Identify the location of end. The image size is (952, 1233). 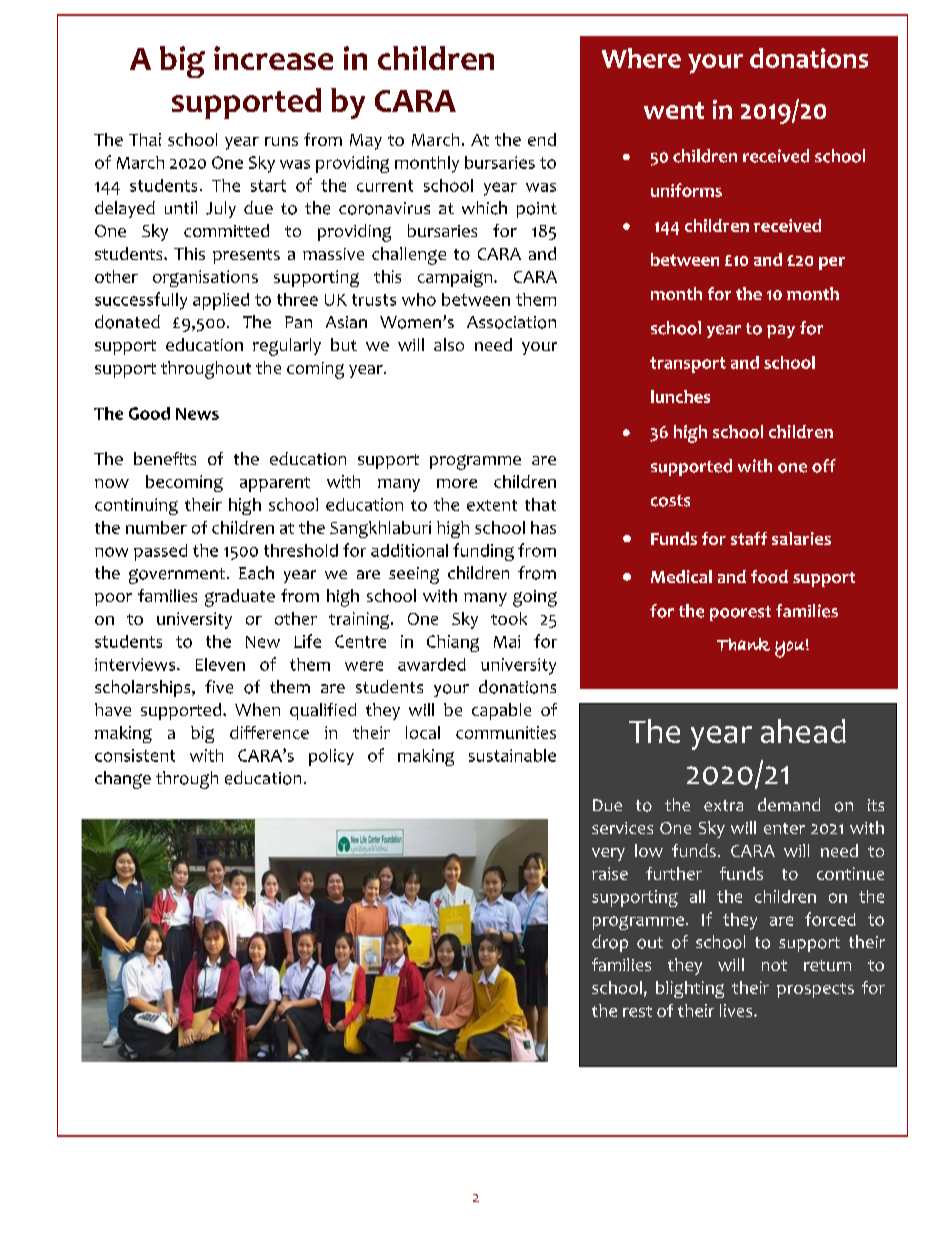
(542, 139).
